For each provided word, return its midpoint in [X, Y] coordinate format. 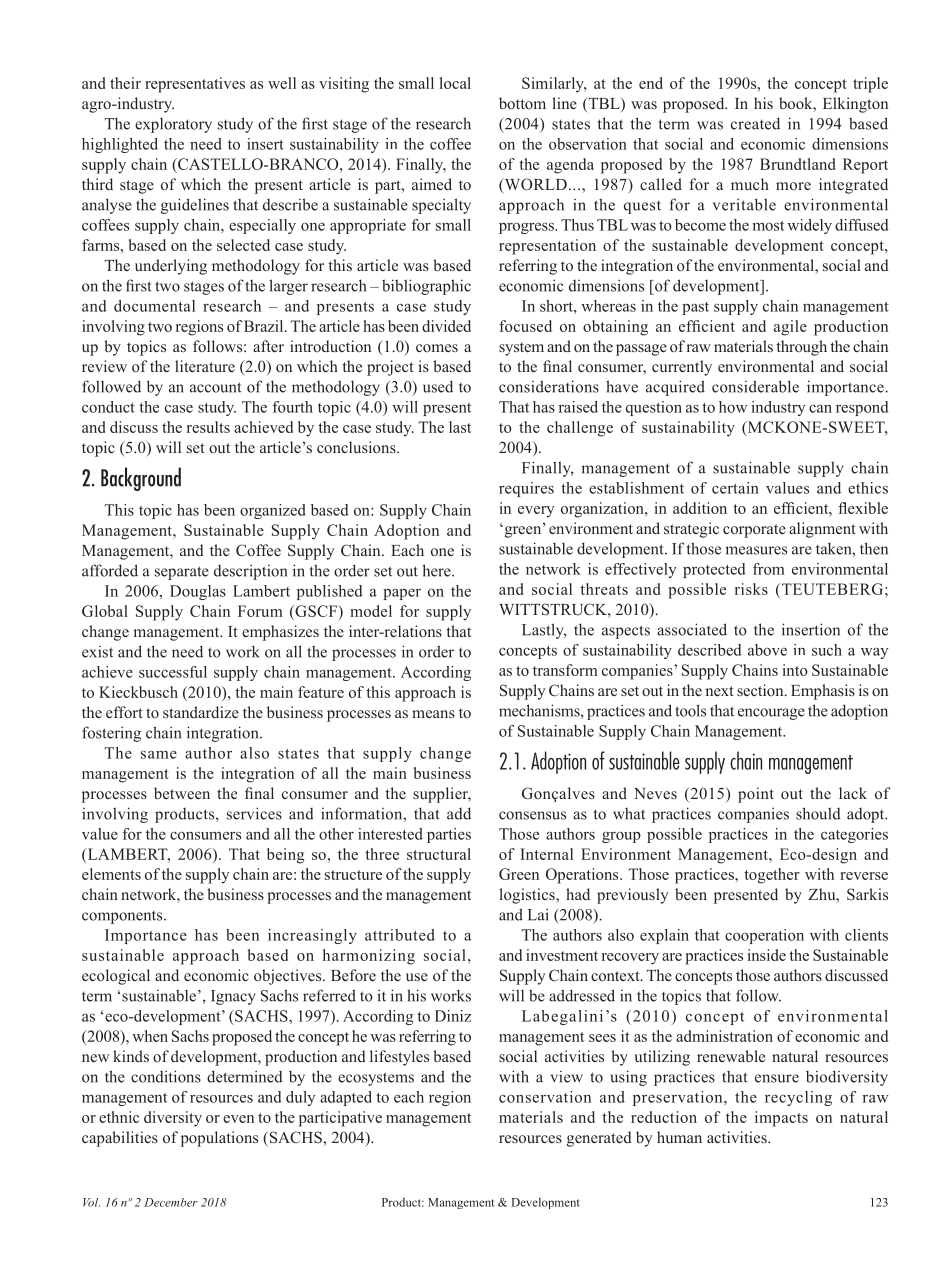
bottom [522, 103]
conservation [545, 1097]
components [123, 917]
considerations [549, 386]
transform [565, 670]
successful [173, 672]
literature [205, 366]
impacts [781, 1119]
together [772, 876]
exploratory [173, 125]
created [755, 123]
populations [219, 1139]
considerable [755, 386]
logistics [528, 896]
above [767, 650]
